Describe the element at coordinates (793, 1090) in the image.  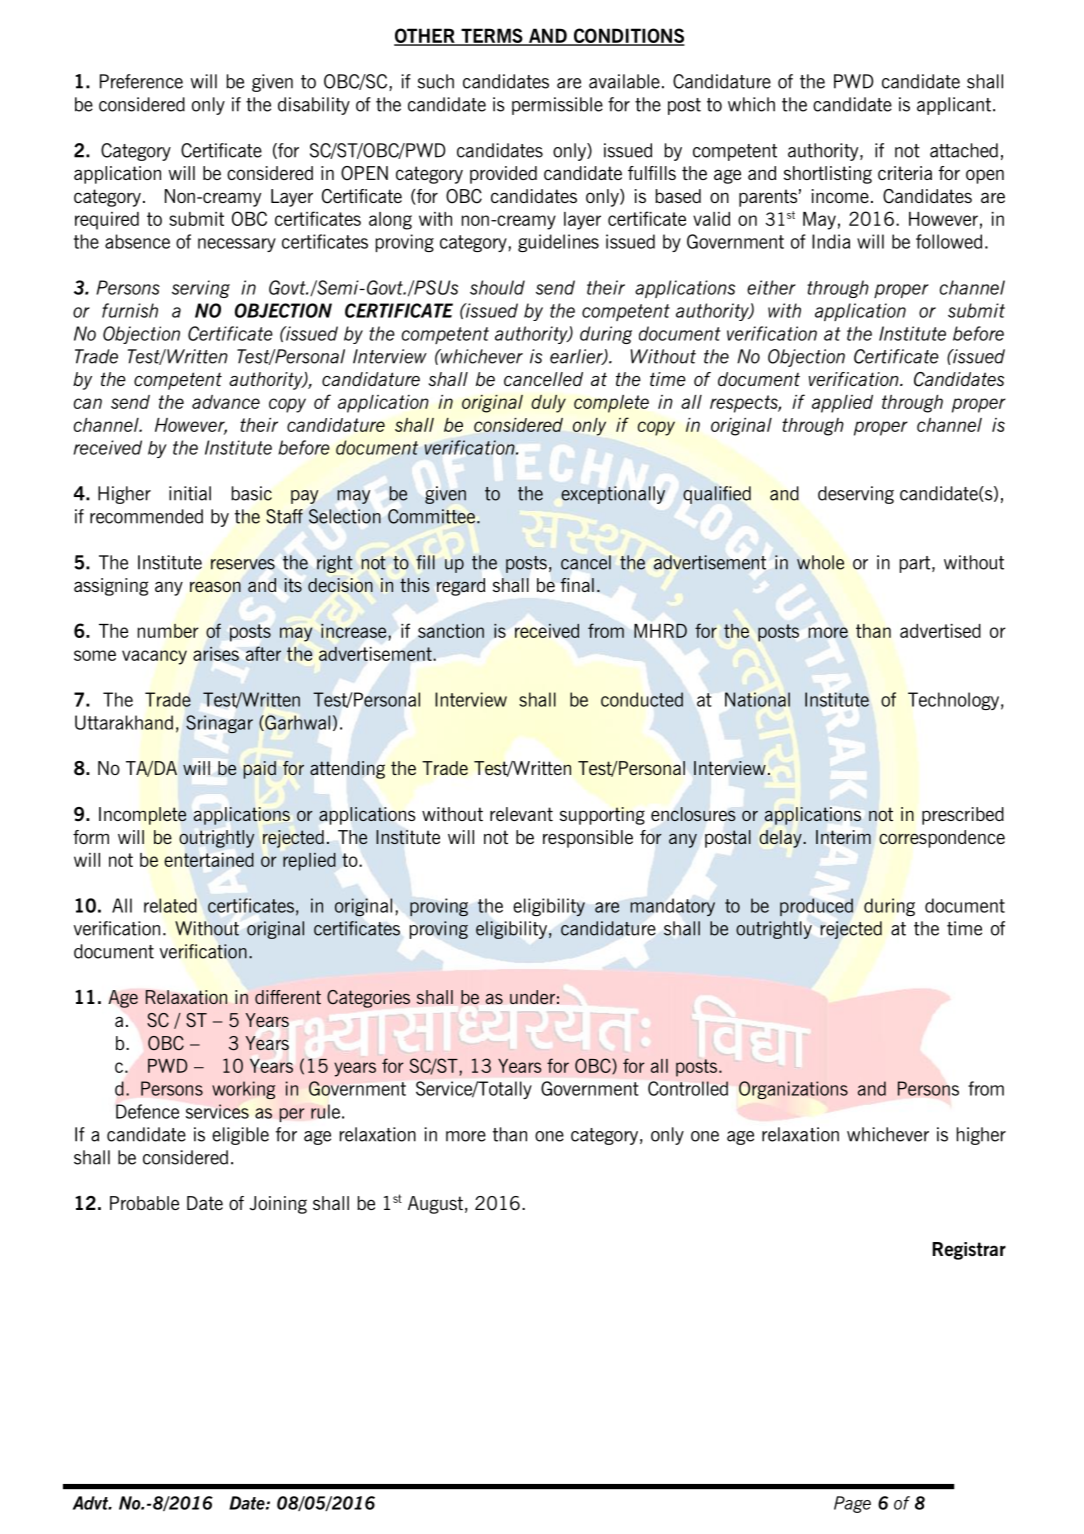
I see `Organizations` at that location.
